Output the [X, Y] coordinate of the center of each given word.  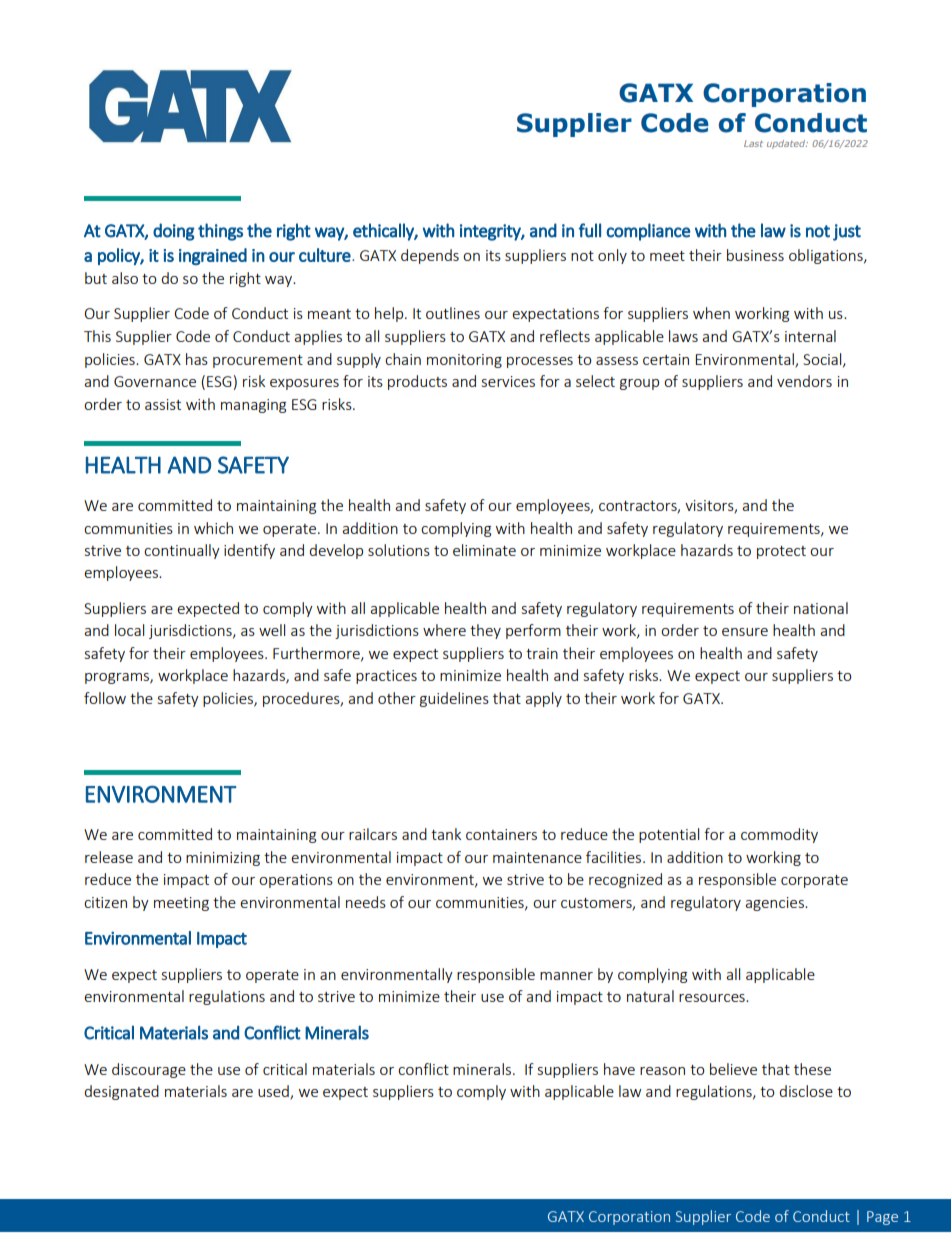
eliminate [484, 550]
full [590, 230]
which [213, 528]
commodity [779, 835]
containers [501, 834]
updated [787, 144]
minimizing [223, 859]
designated [121, 1092]
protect [781, 552]
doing [174, 232]
